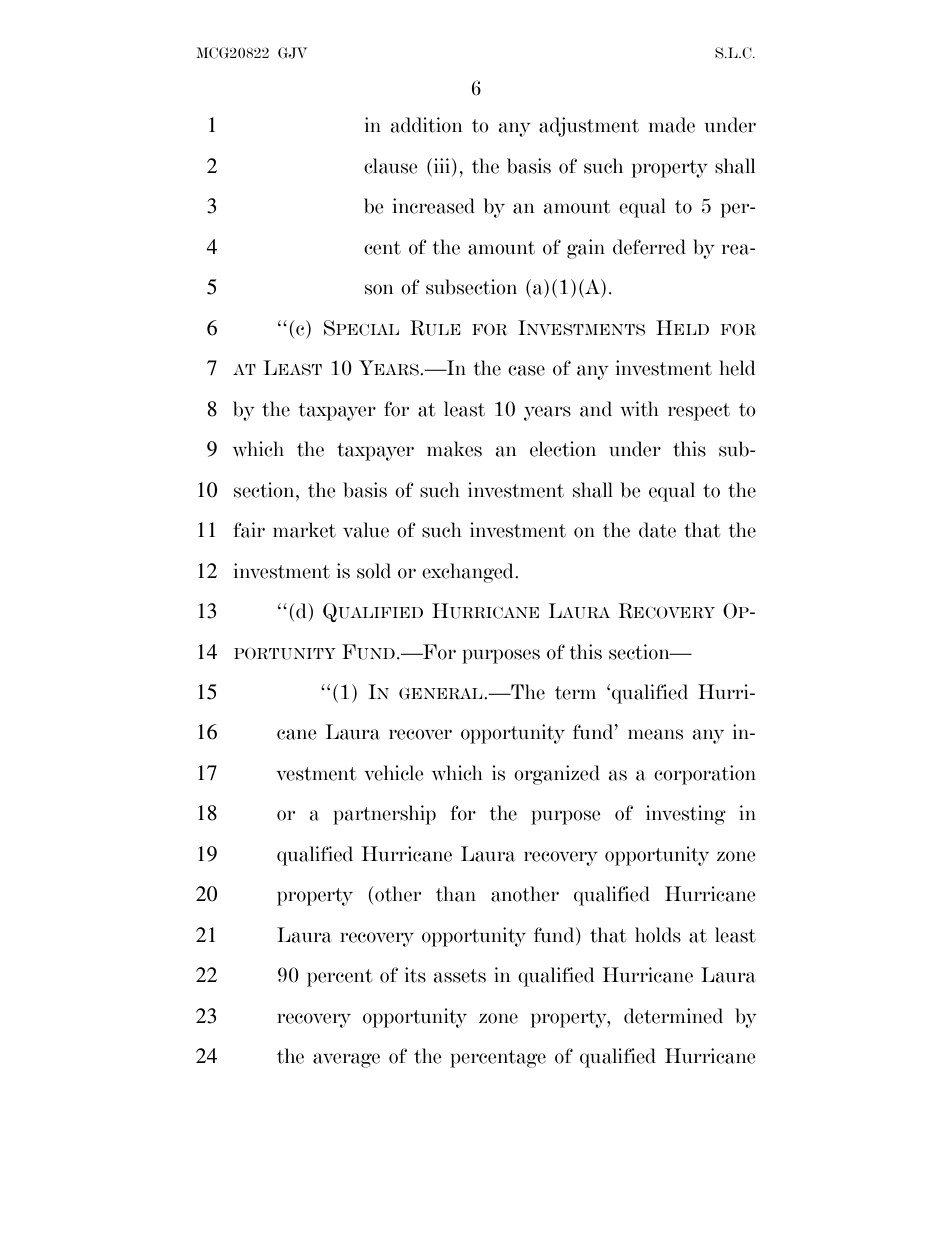  Describe the element at coordinates (442, 165) in the page. I see `iii` at that location.
